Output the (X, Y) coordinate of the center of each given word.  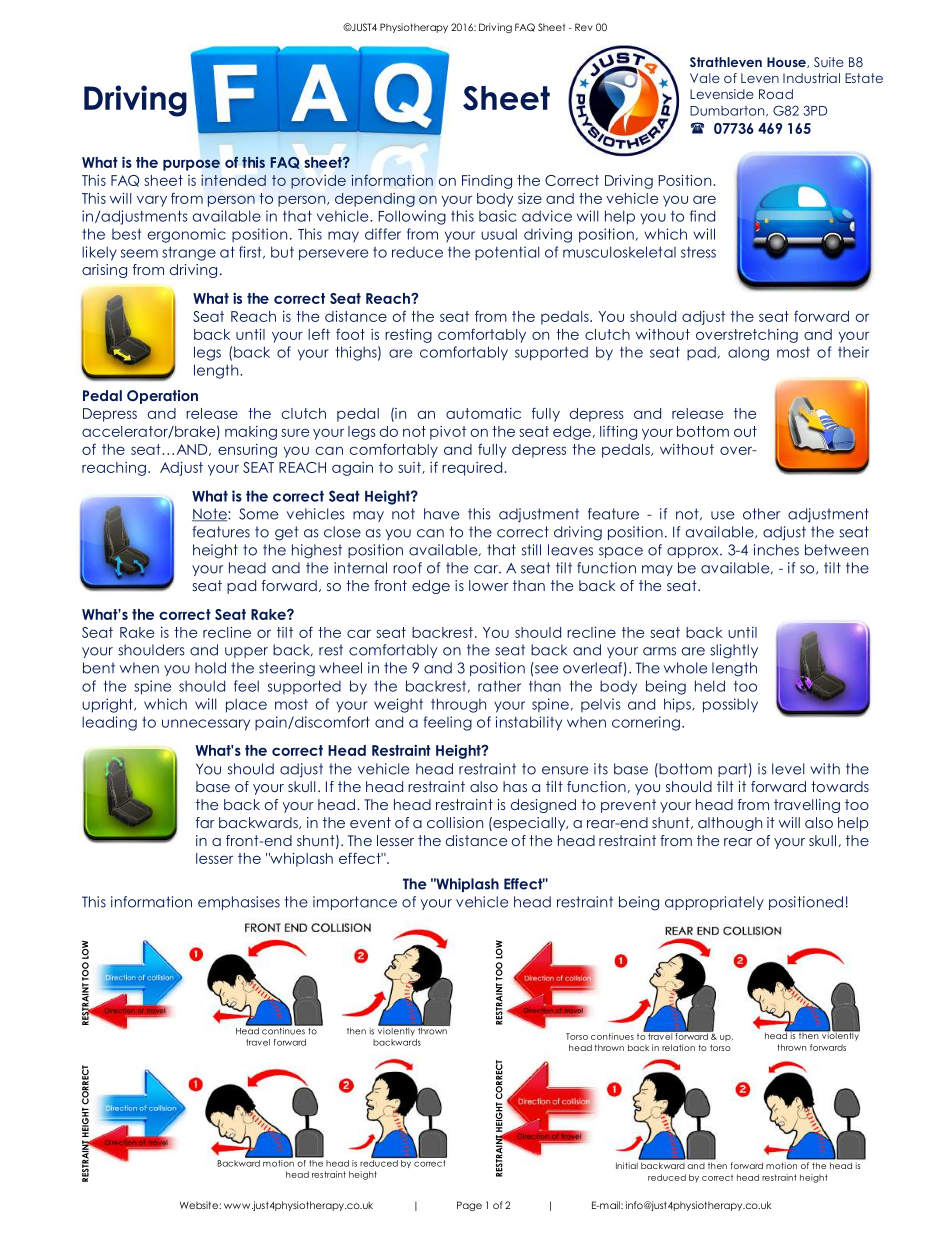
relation (678, 1047)
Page (469, 1206)
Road (776, 94)
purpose (191, 165)
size (530, 198)
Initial (627, 1165)
